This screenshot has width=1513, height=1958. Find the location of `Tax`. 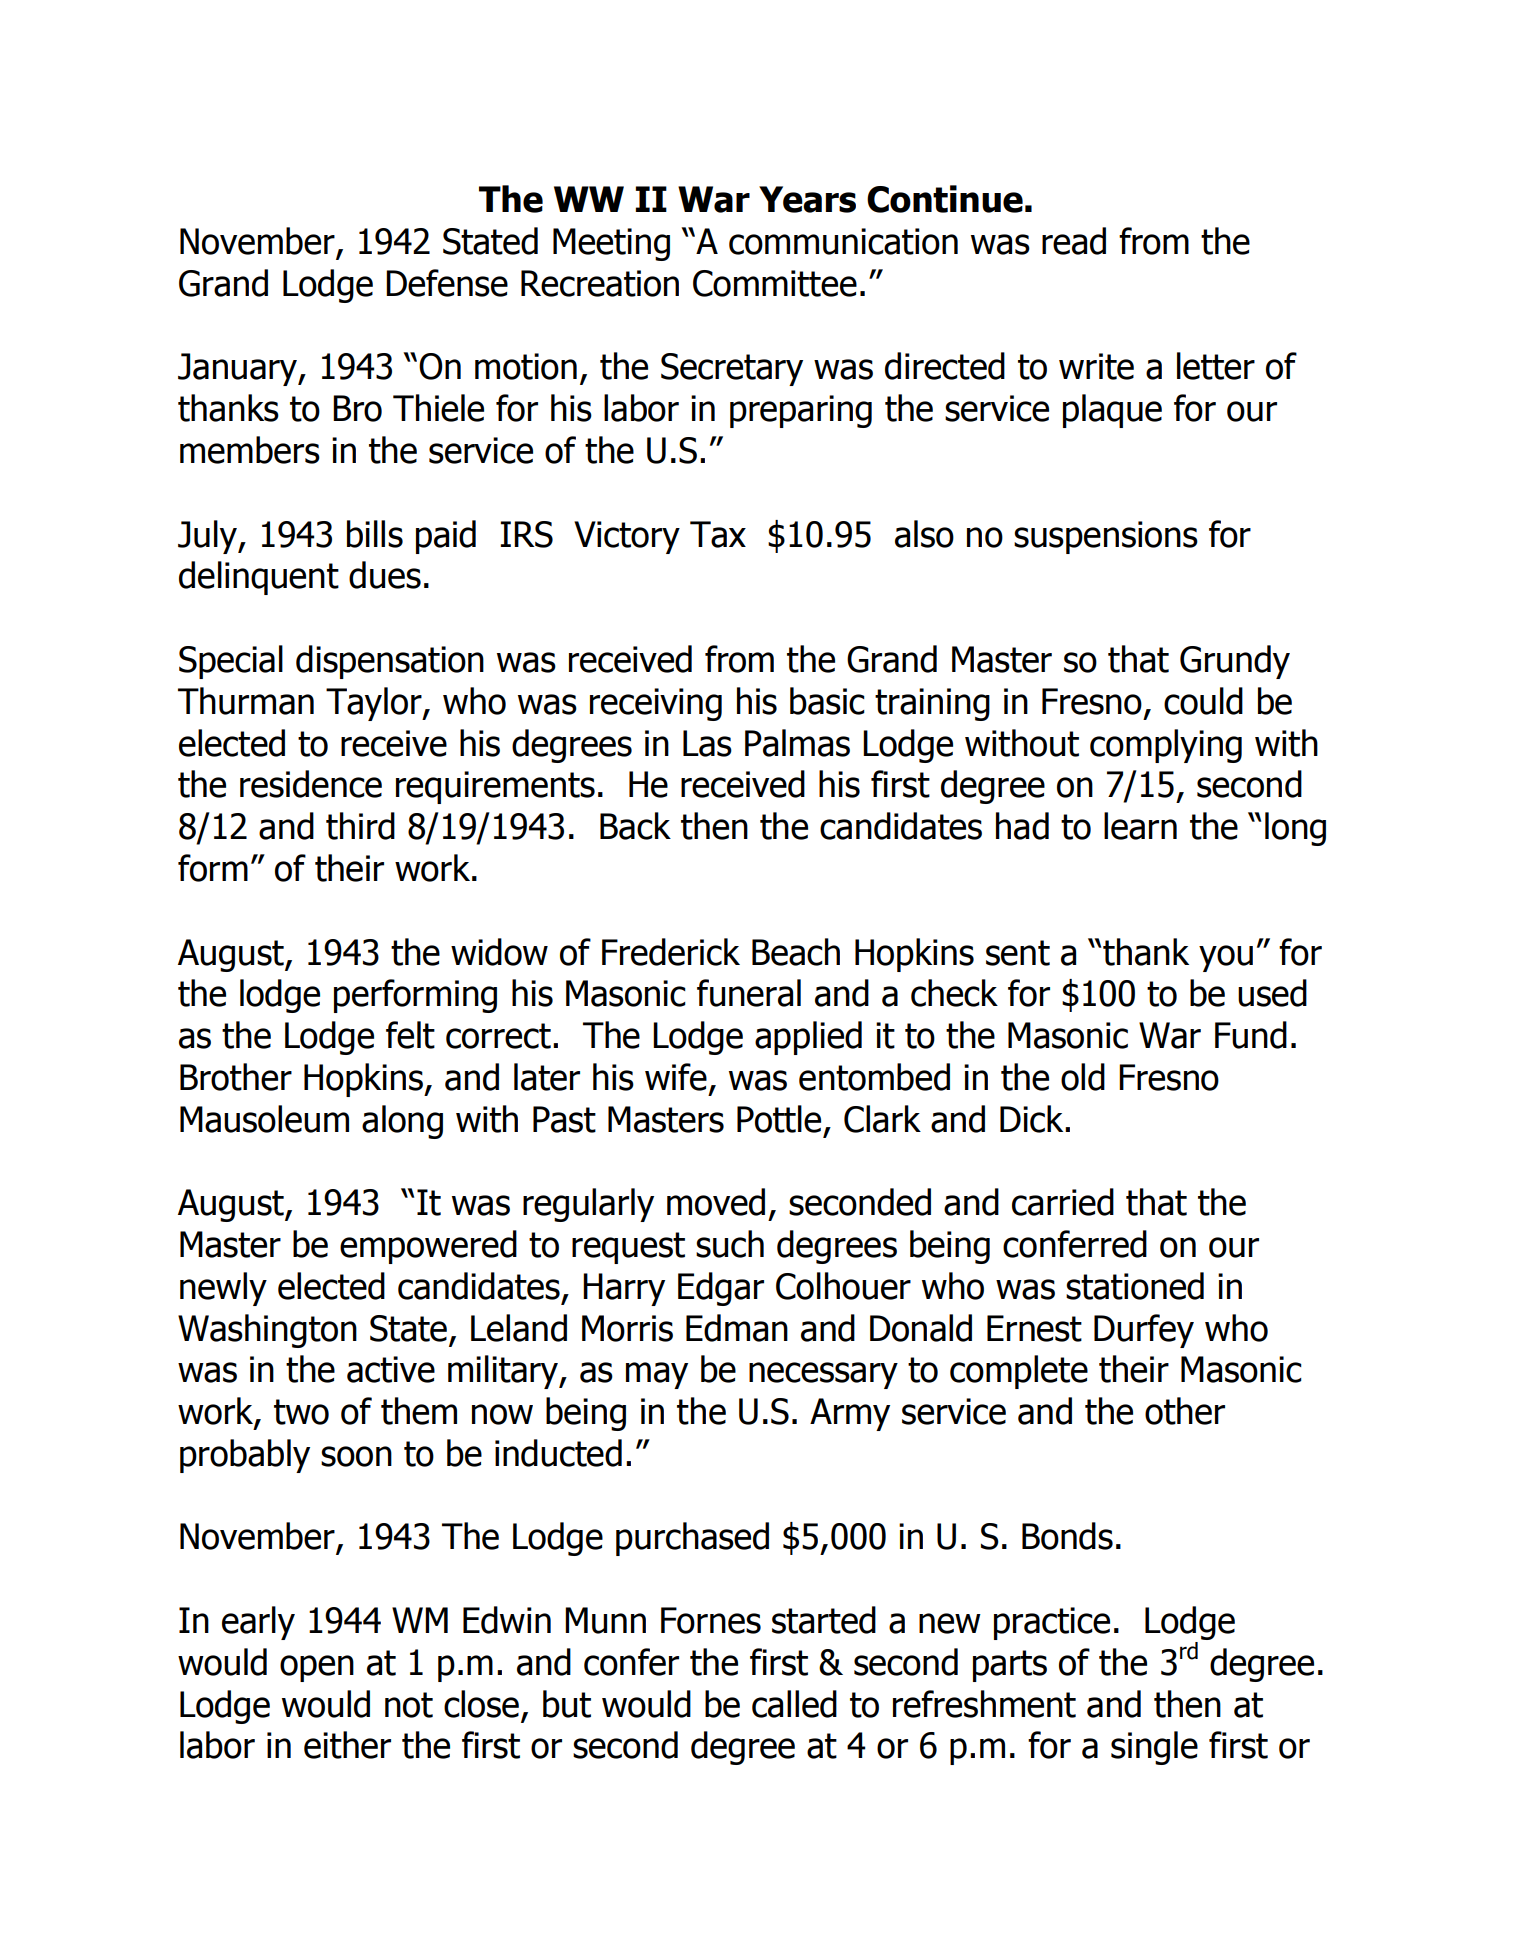

Tax is located at coordinates (718, 534).
